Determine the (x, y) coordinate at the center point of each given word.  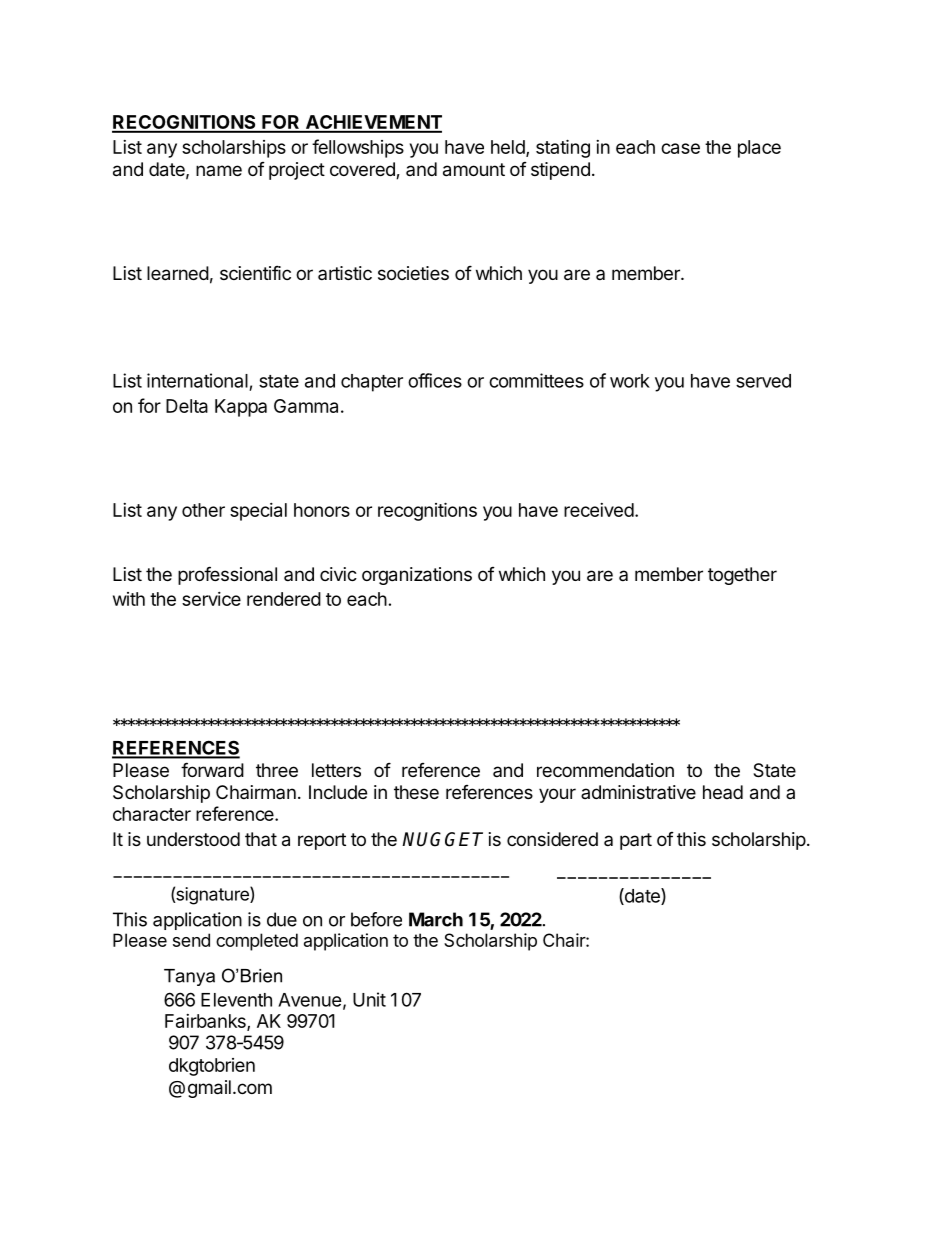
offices (435, 380)
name (219, 170)
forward (212, 770)
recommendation (605, 770)
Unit (369, 999)
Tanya (189, 977)
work (630, 381)
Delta (187, 406)
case (680, 148)
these (416, 792)
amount (474, 170)
